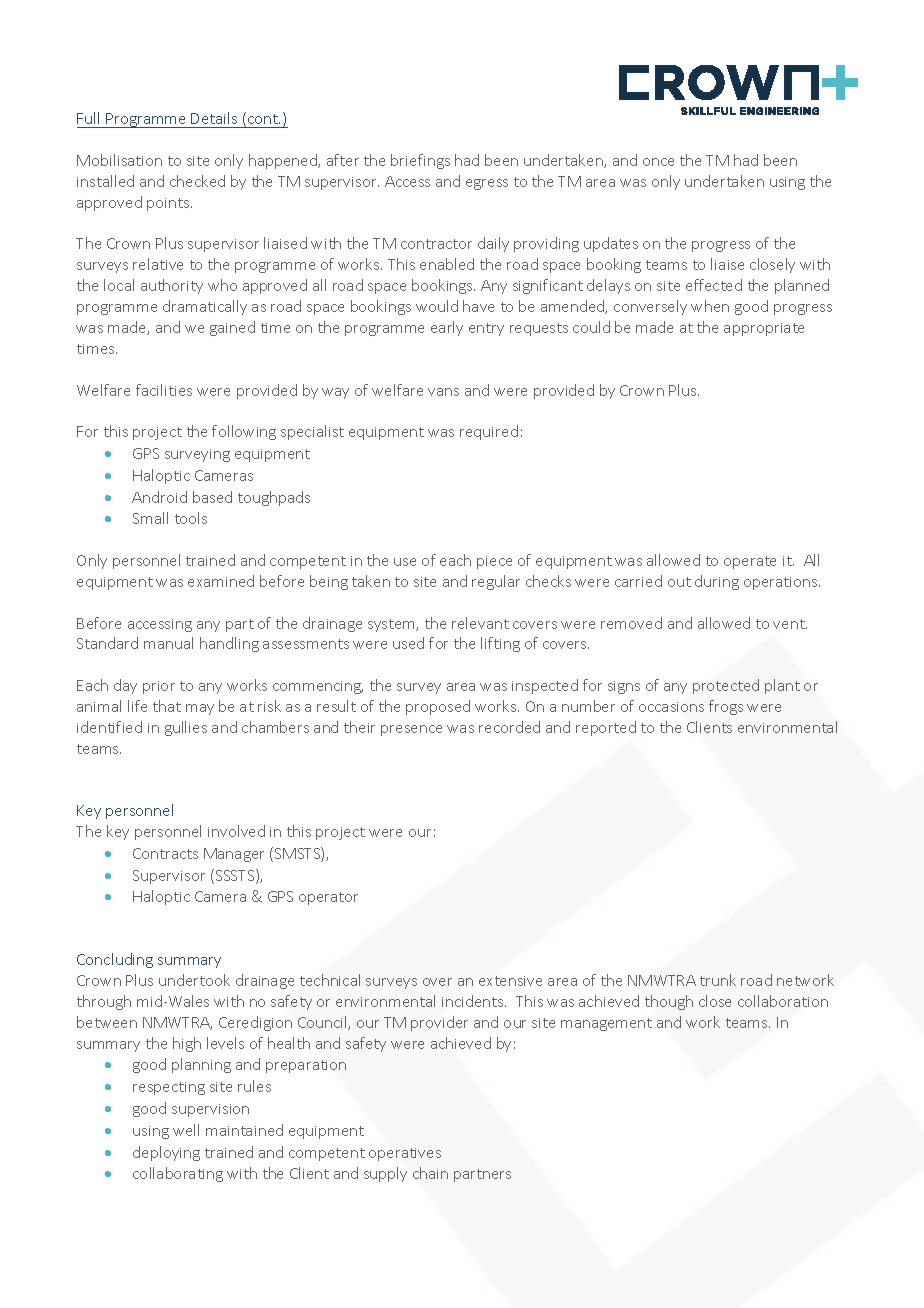  Describe the element at coordinates (405, 1154) in the image. I see `operatives` at that location.
